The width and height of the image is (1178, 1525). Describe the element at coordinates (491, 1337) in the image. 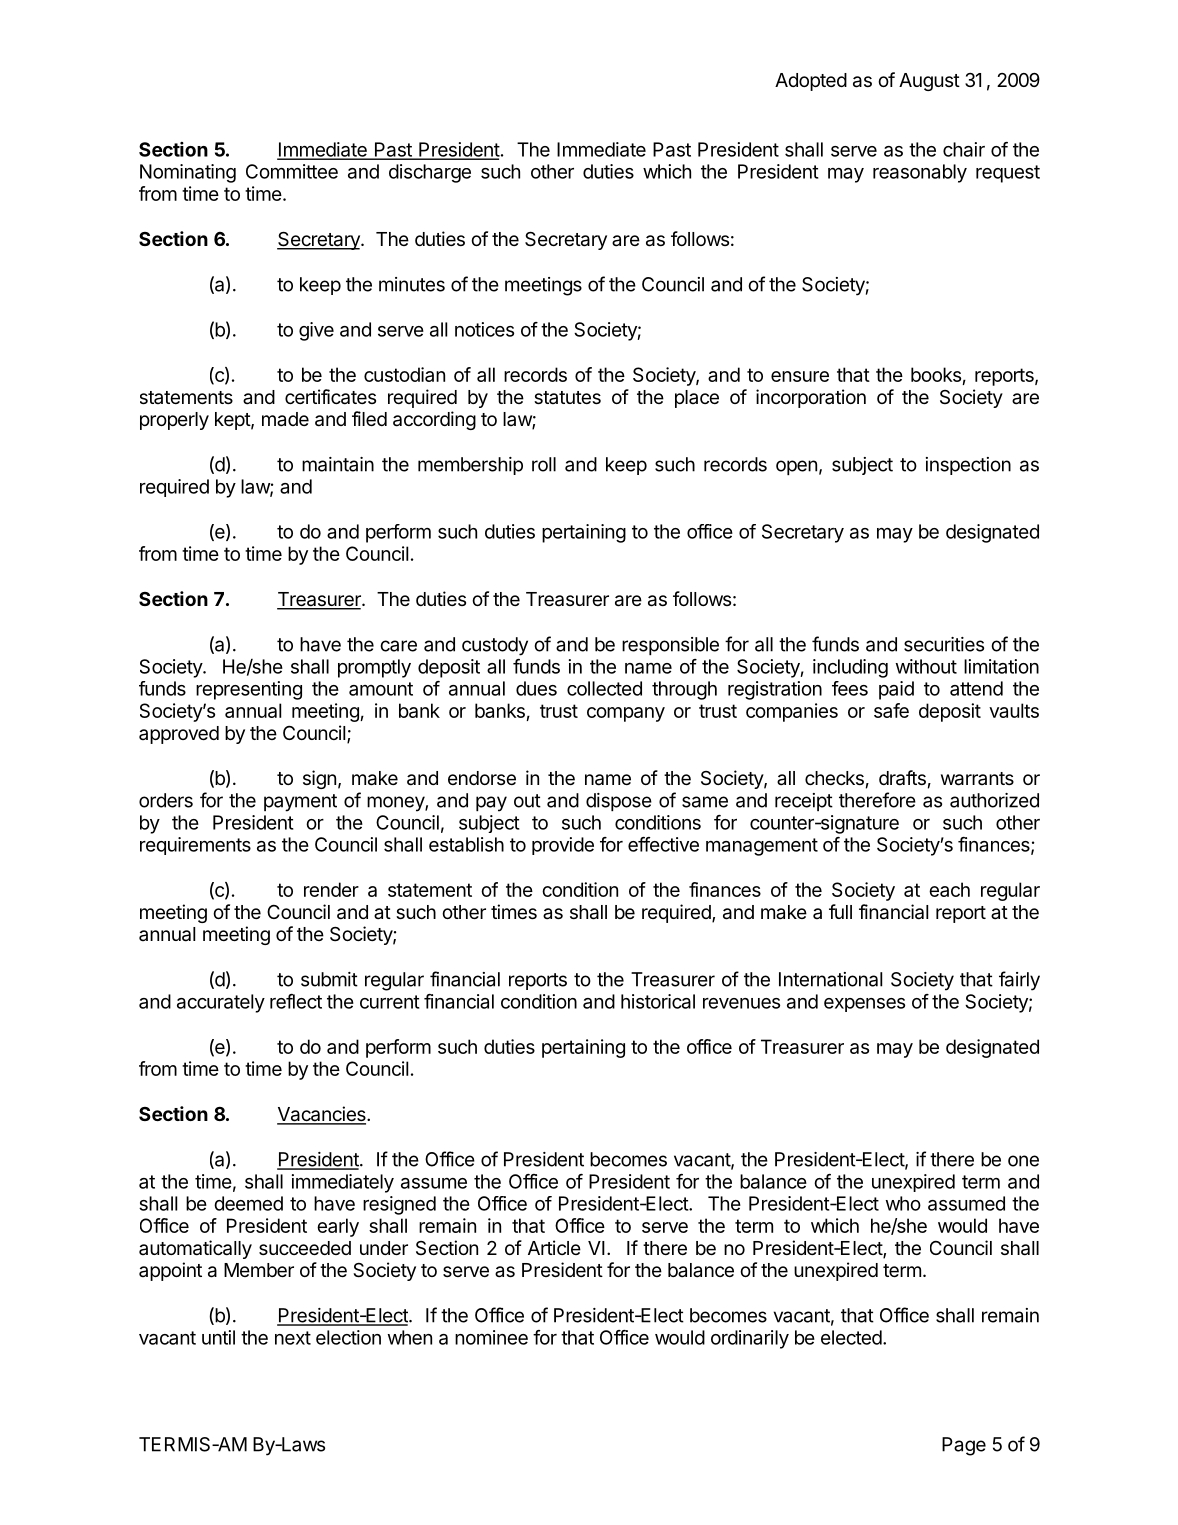

I see `nominee` at that location.
